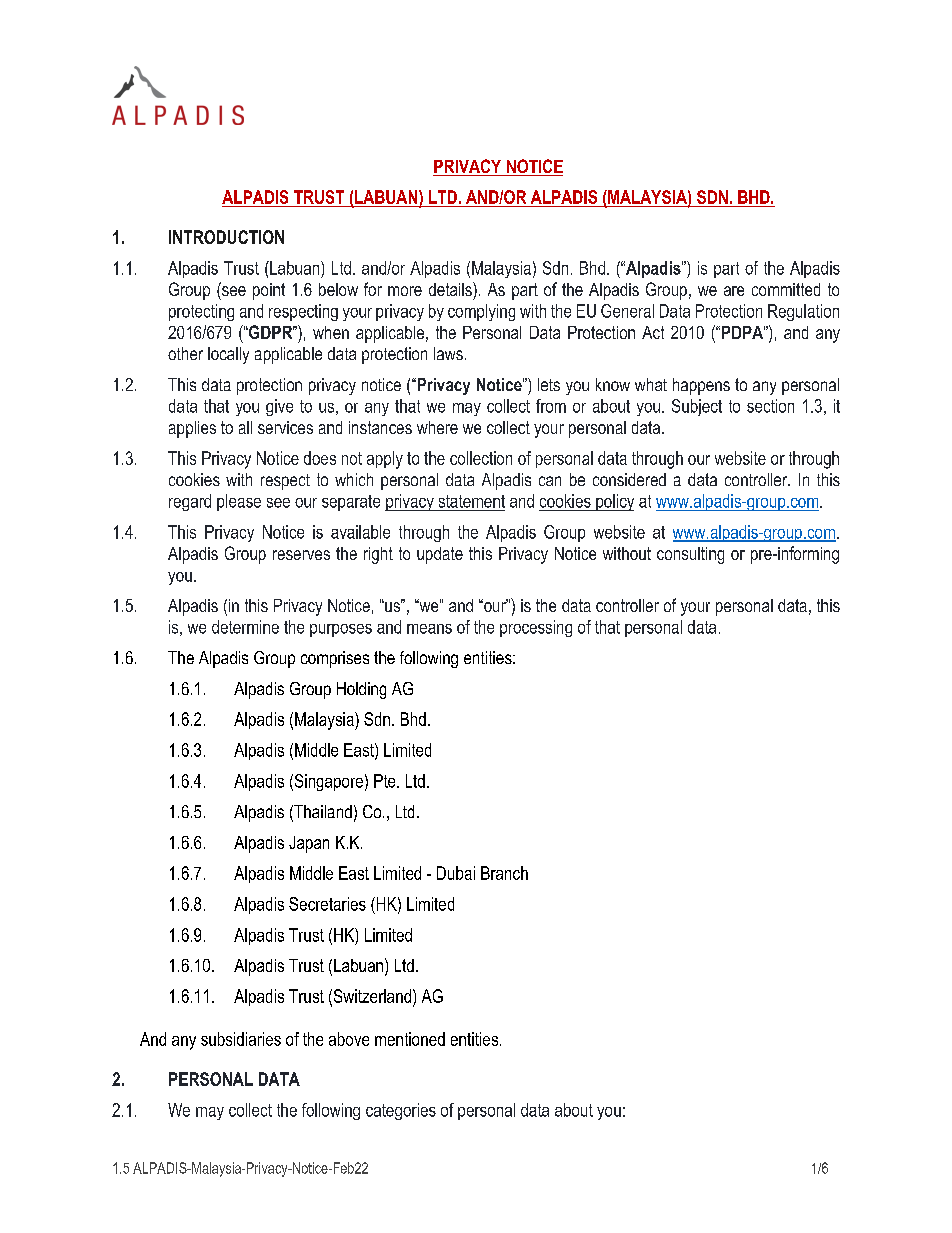 This document has width=952, height=1233. Describe the element at coordinates (536, 628) in the document. I see `processing` at that location.
